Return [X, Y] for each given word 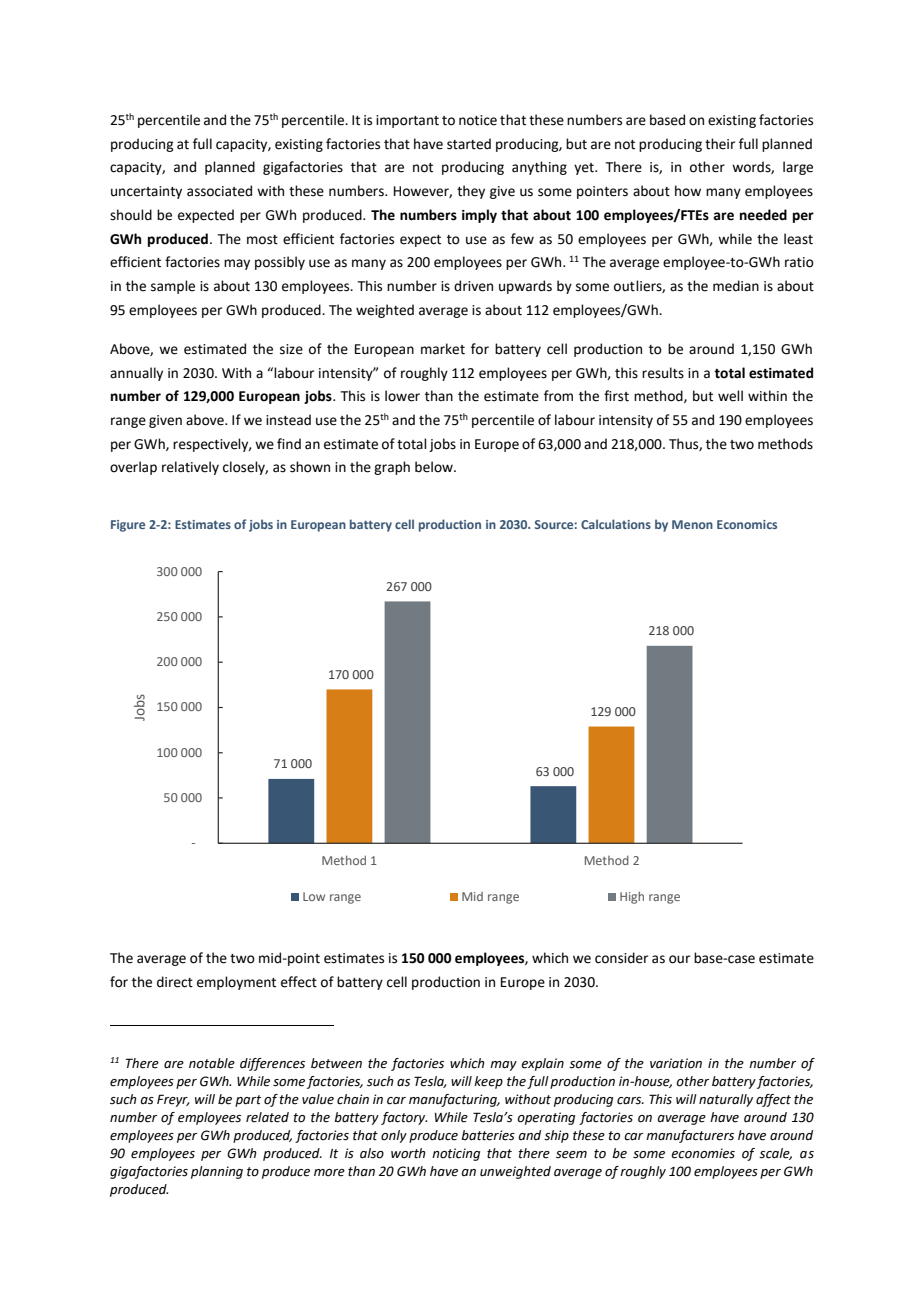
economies [703, 1153]
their [720, 144]
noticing [456, 1154]
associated [219, 191]
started [469, 144]
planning [217, 1172]
